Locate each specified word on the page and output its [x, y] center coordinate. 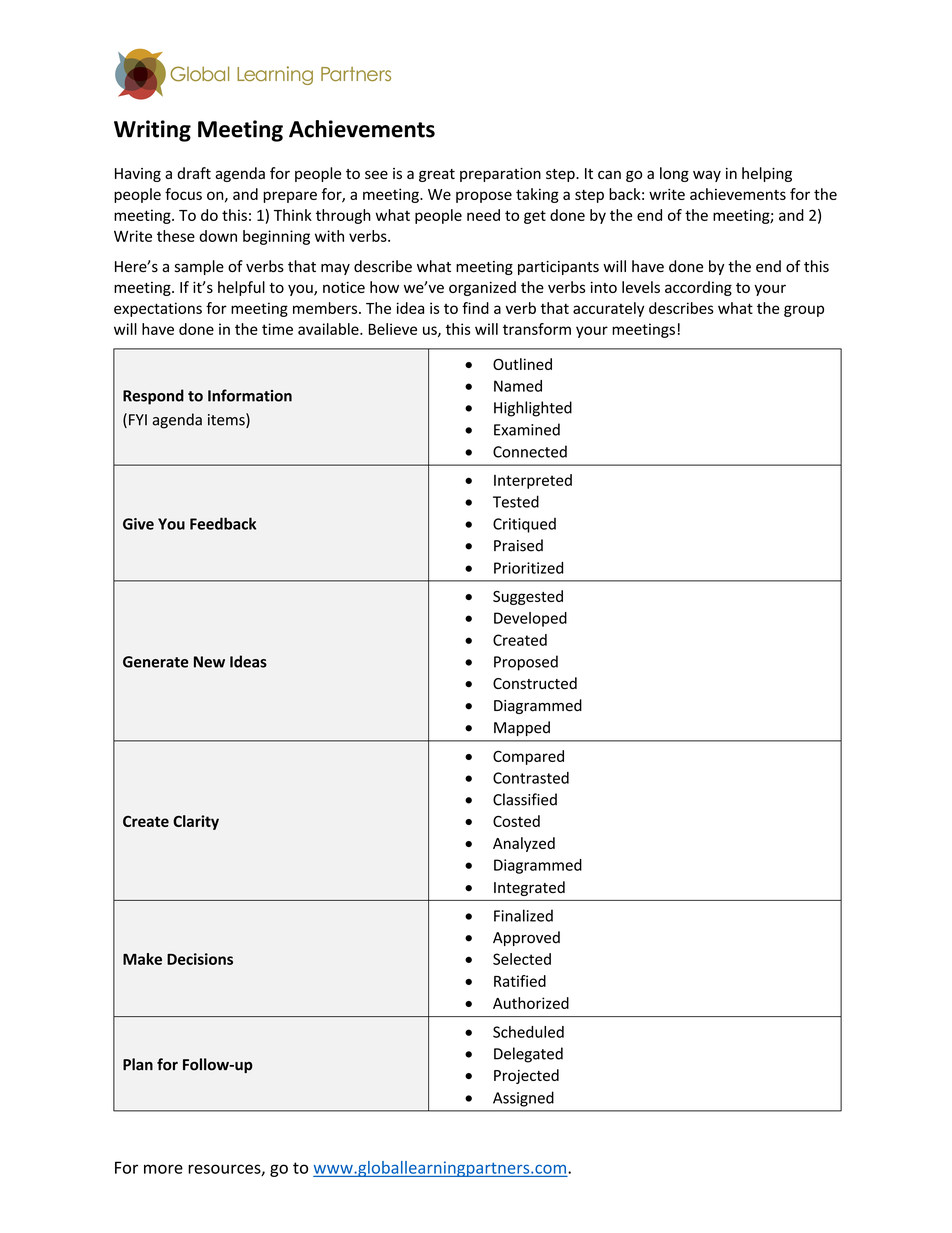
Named [518, 386]
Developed [530, 619]
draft [194, 173]
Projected [526, 1076]
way [707, 176]
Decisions [200, 959]
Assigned [523, 1099]
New [209, 662]
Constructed [535, 683]
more [163, 1169]
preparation [500, 175]
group [804, 311]
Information [250, 395]
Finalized [523, 915]
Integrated [529, 888]
